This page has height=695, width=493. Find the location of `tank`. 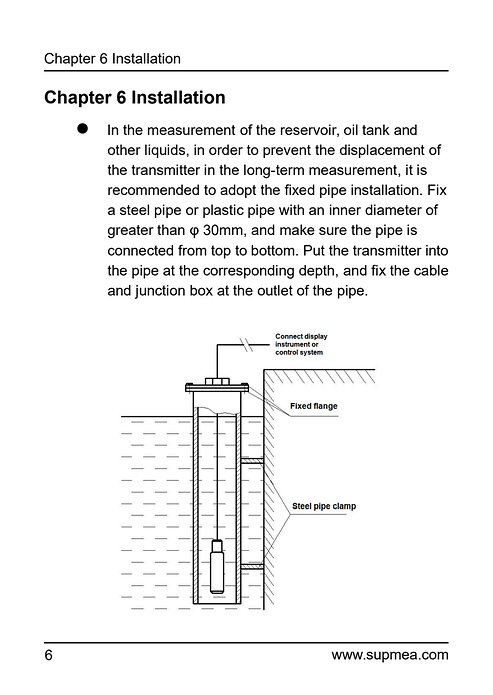

tank is located at coordinates (376, 129).
